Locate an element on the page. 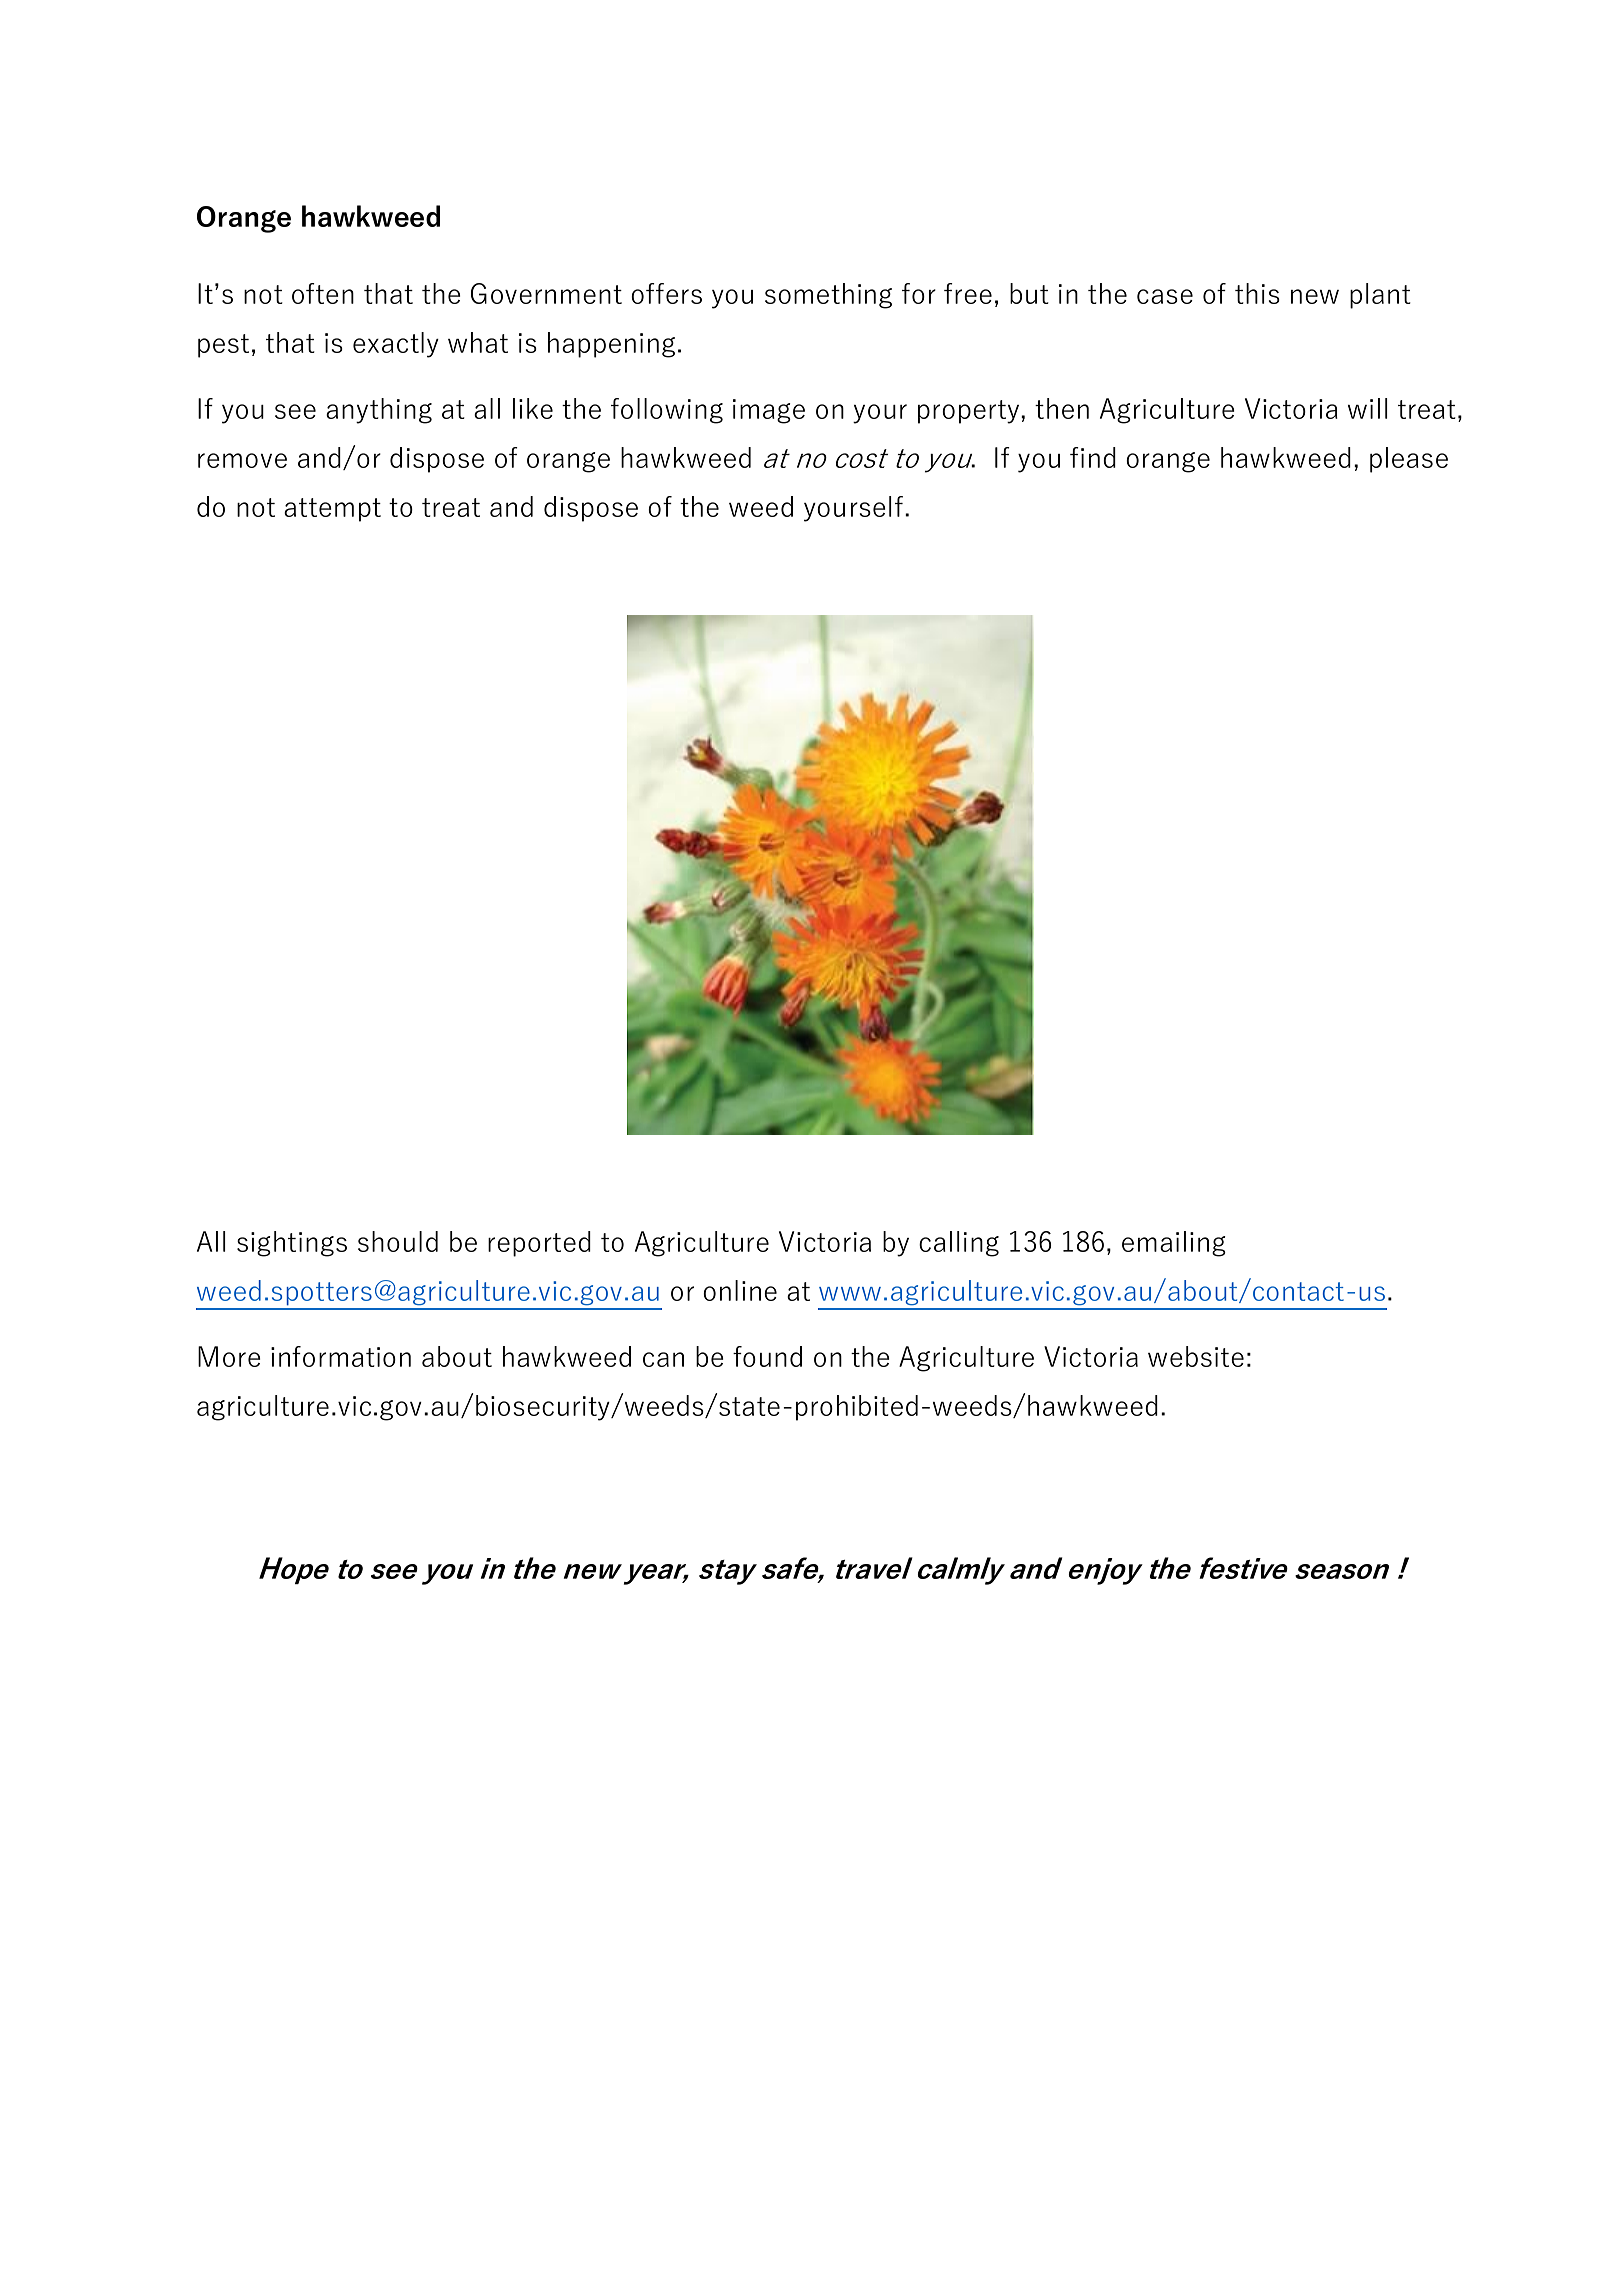 The height and width of the page is (2290, 1619). should is located at coordinates (398, 1241).
